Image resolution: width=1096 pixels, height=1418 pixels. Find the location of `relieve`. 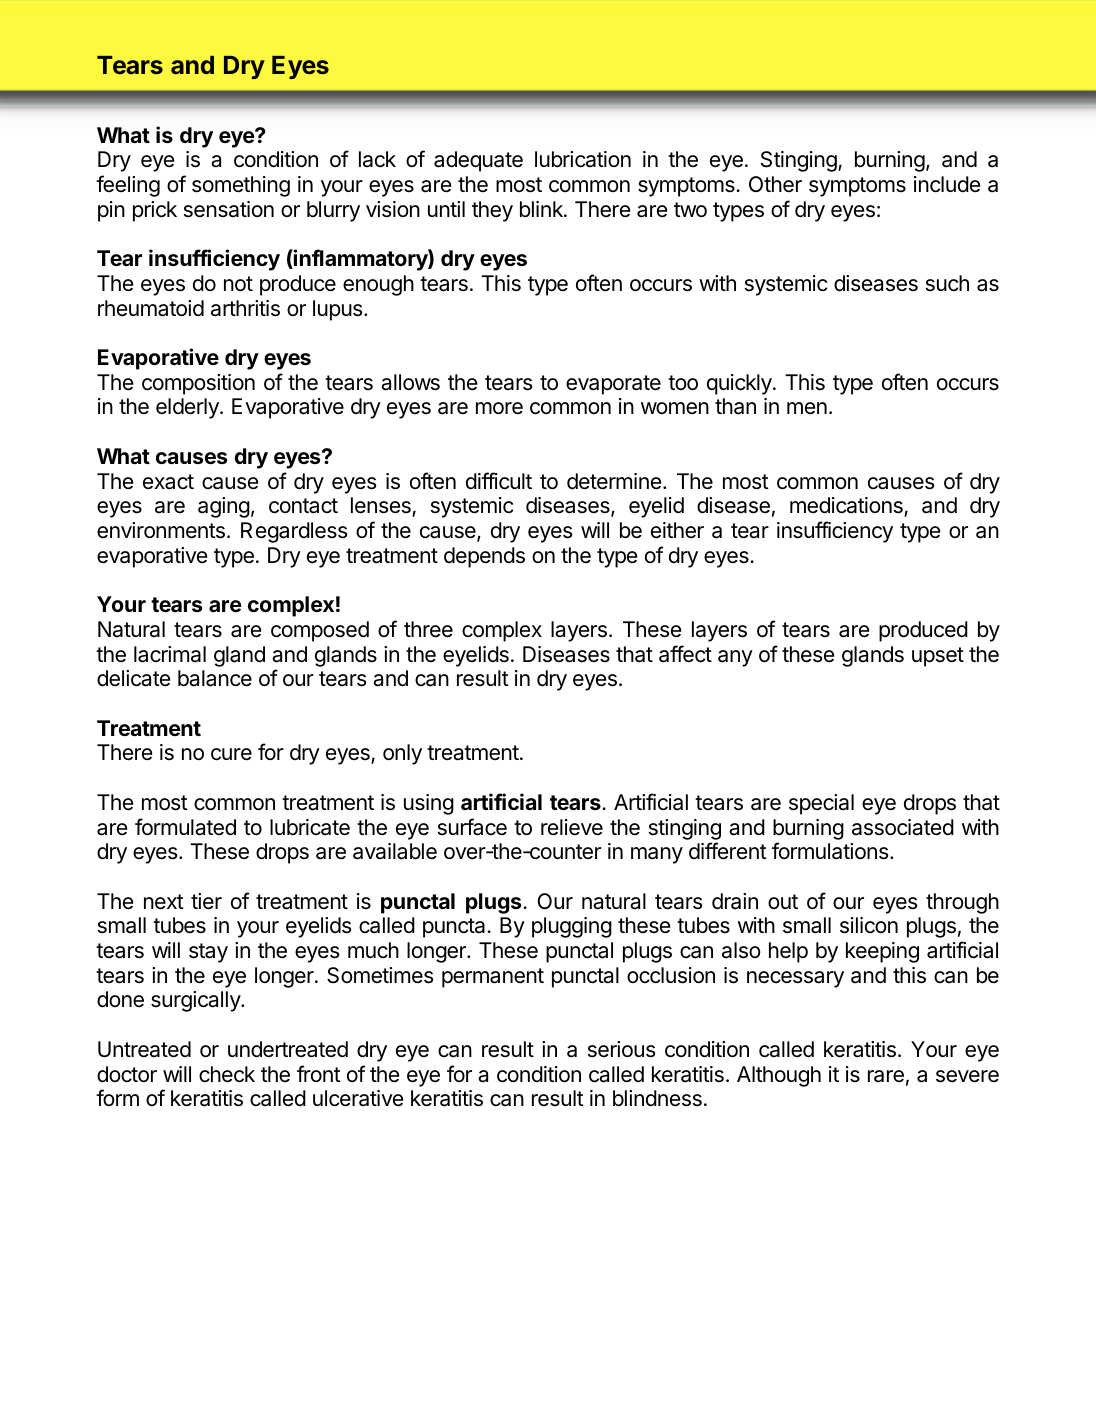

relieve is located at coordinates (572, 827).
